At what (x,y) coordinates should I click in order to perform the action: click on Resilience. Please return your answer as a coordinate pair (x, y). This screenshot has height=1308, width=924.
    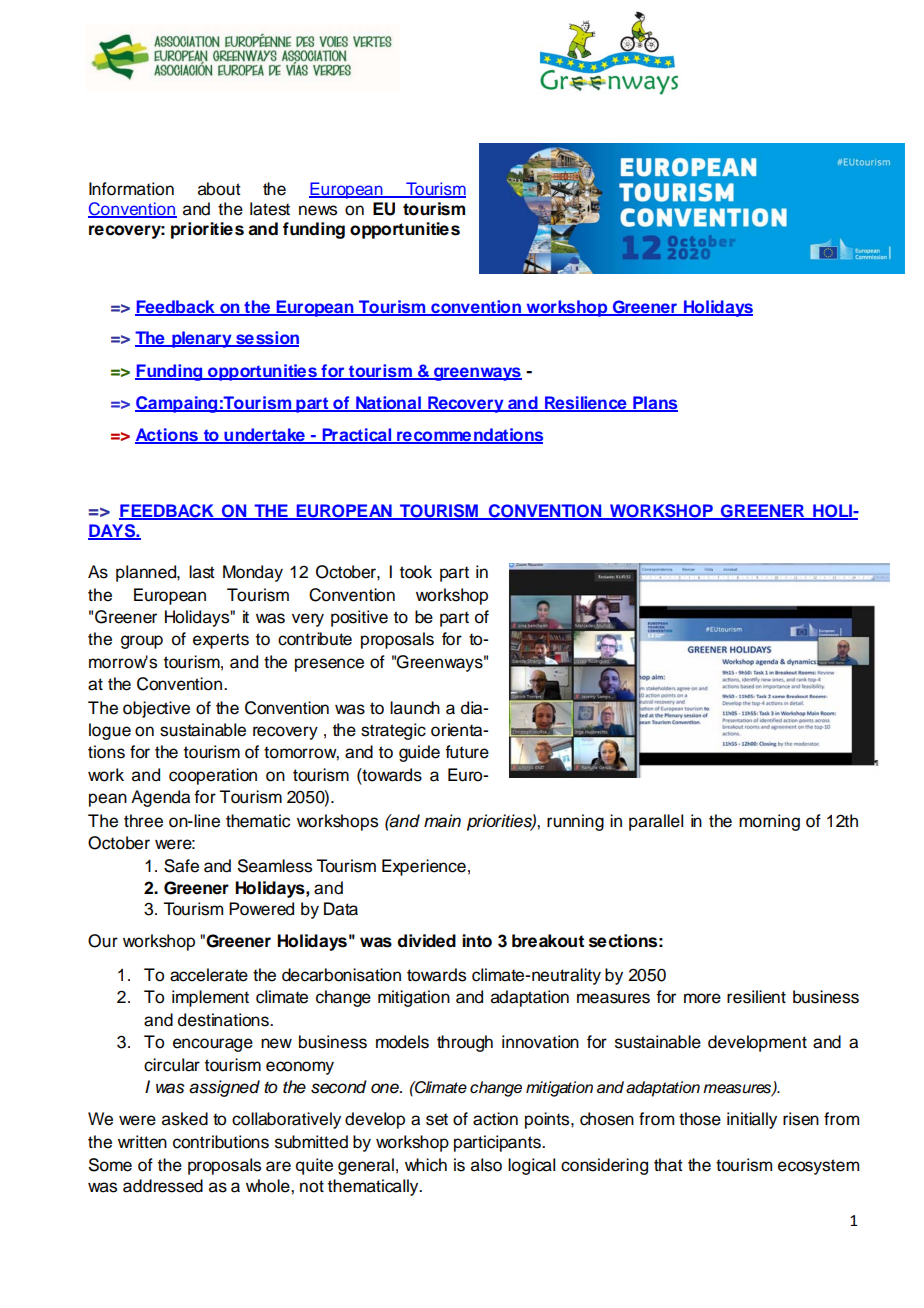
    Looking at the image, I should click on (586, 404).
